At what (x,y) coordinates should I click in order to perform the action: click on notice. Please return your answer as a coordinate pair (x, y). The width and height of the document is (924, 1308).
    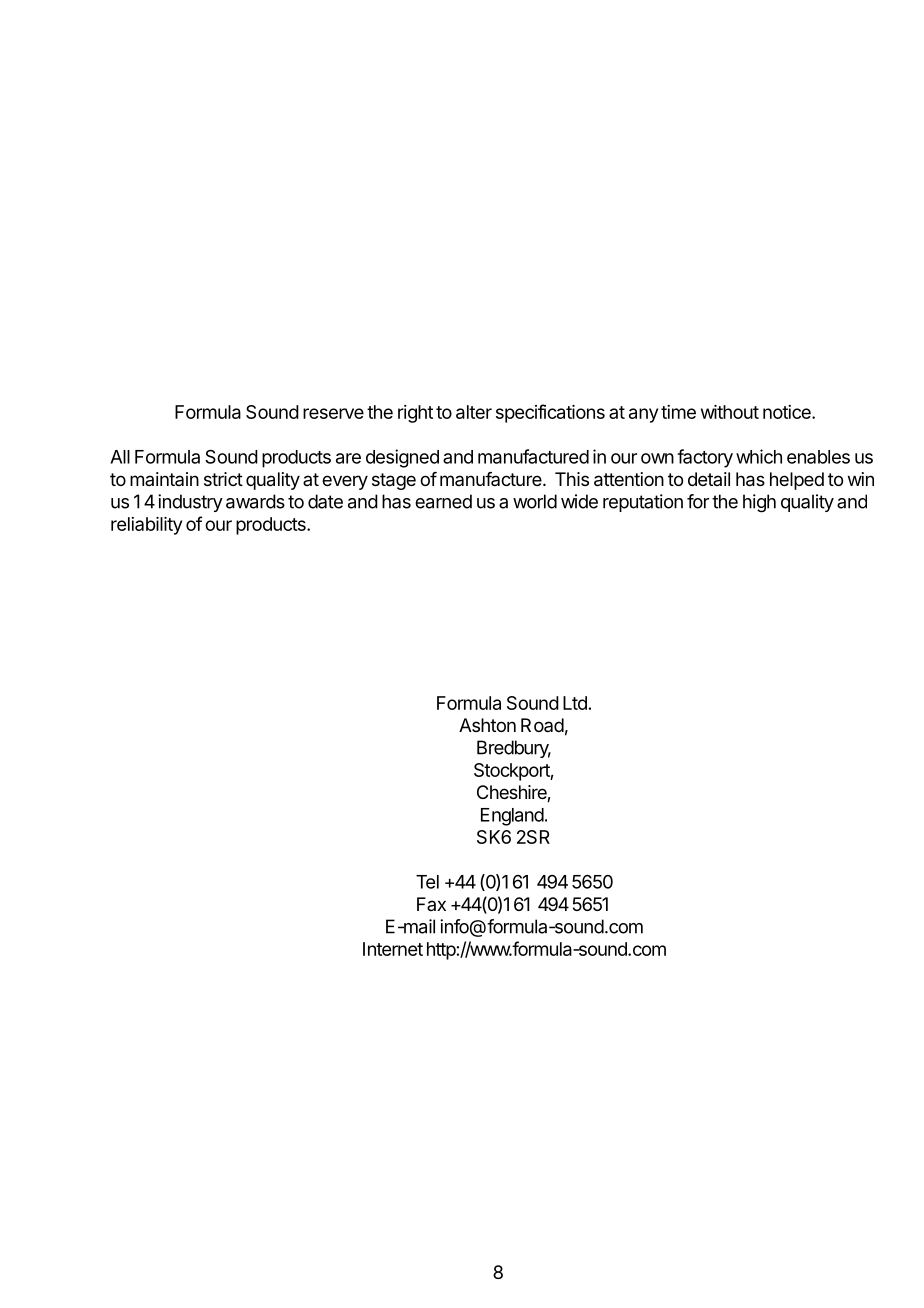
    Looking at the image, I should click on (788, 412).
